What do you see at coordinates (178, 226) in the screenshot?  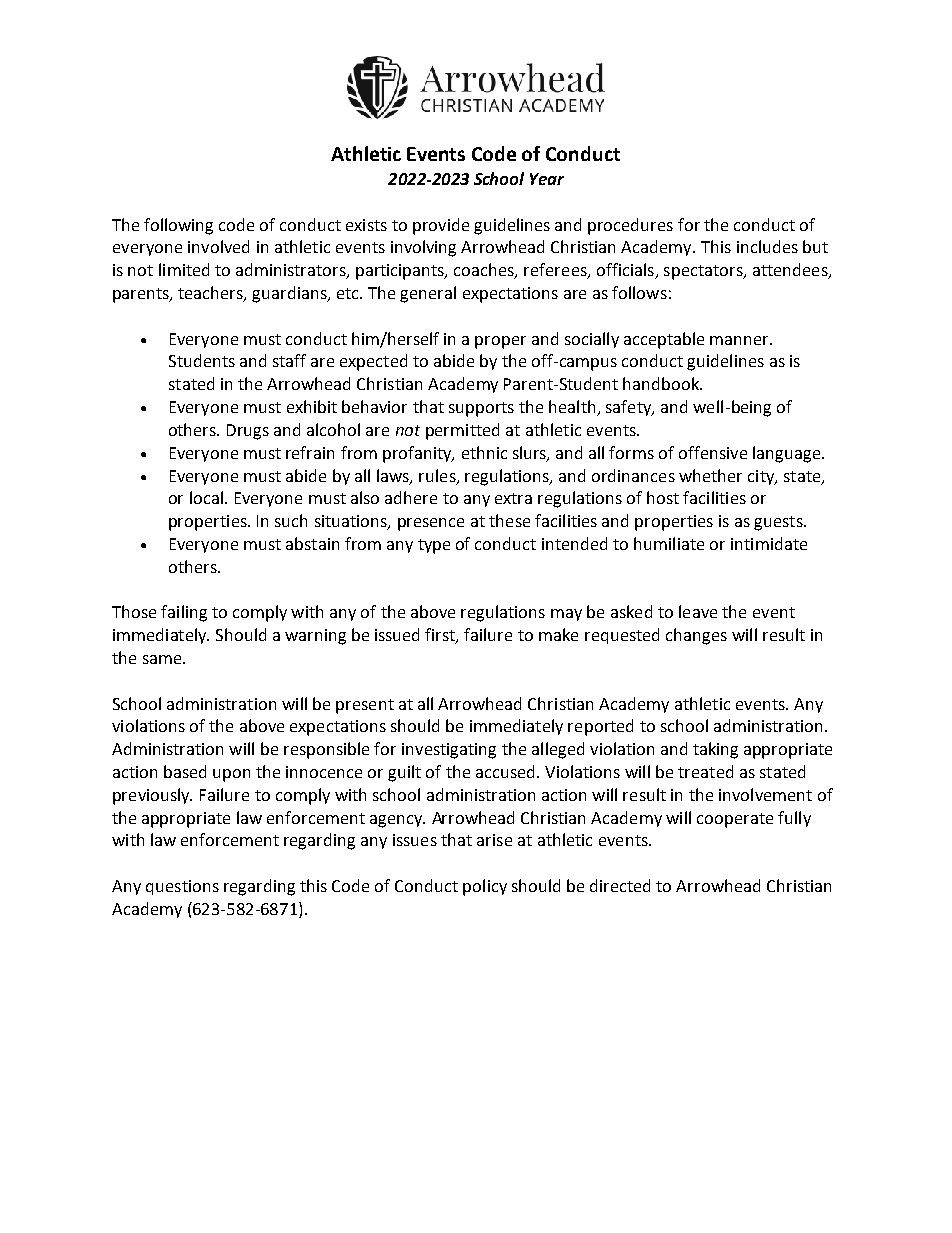 I see `following` at bounding box center [178, 226].
